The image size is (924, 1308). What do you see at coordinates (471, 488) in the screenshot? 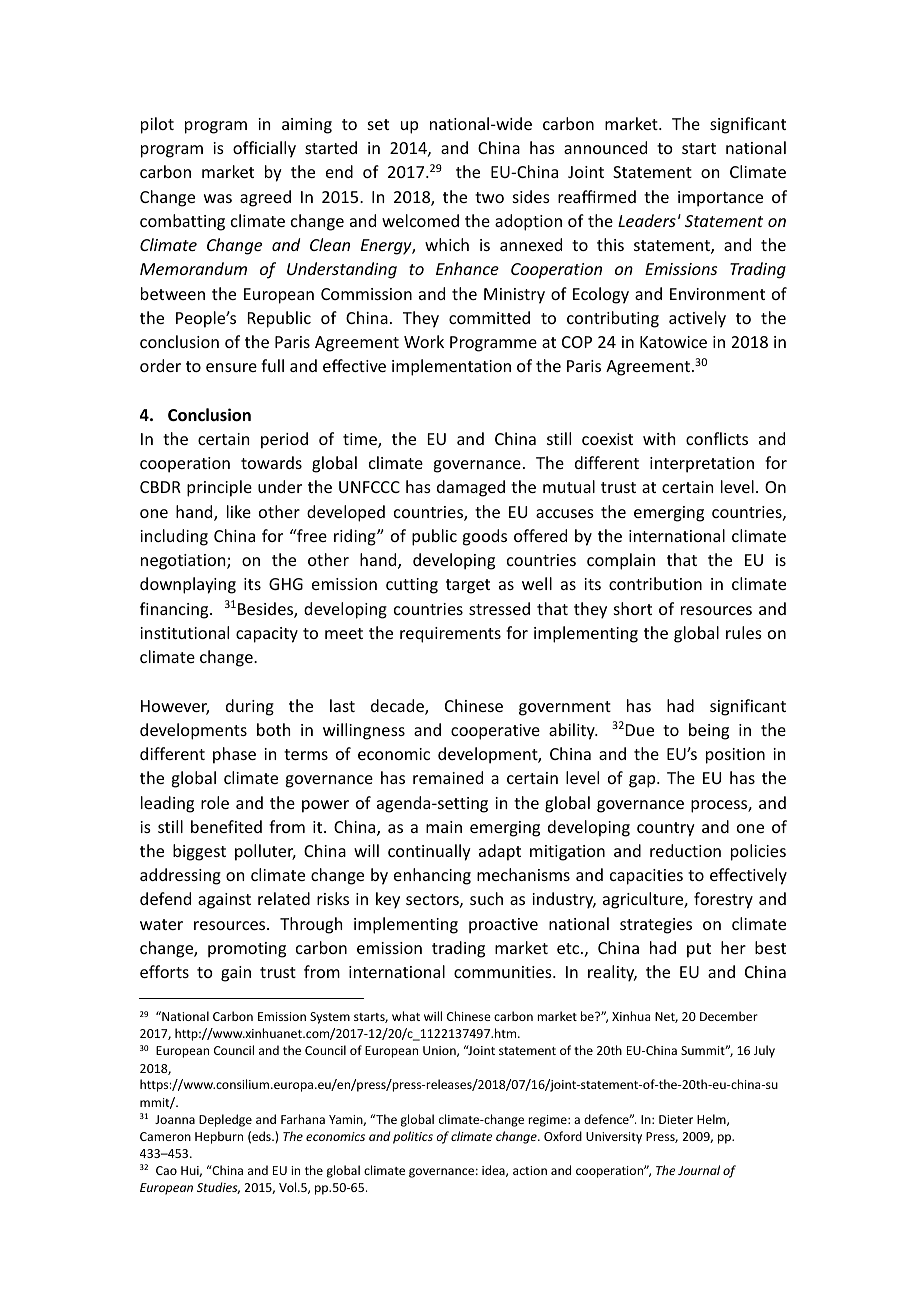
I see `damaged` at bounding box center [471, 488].
